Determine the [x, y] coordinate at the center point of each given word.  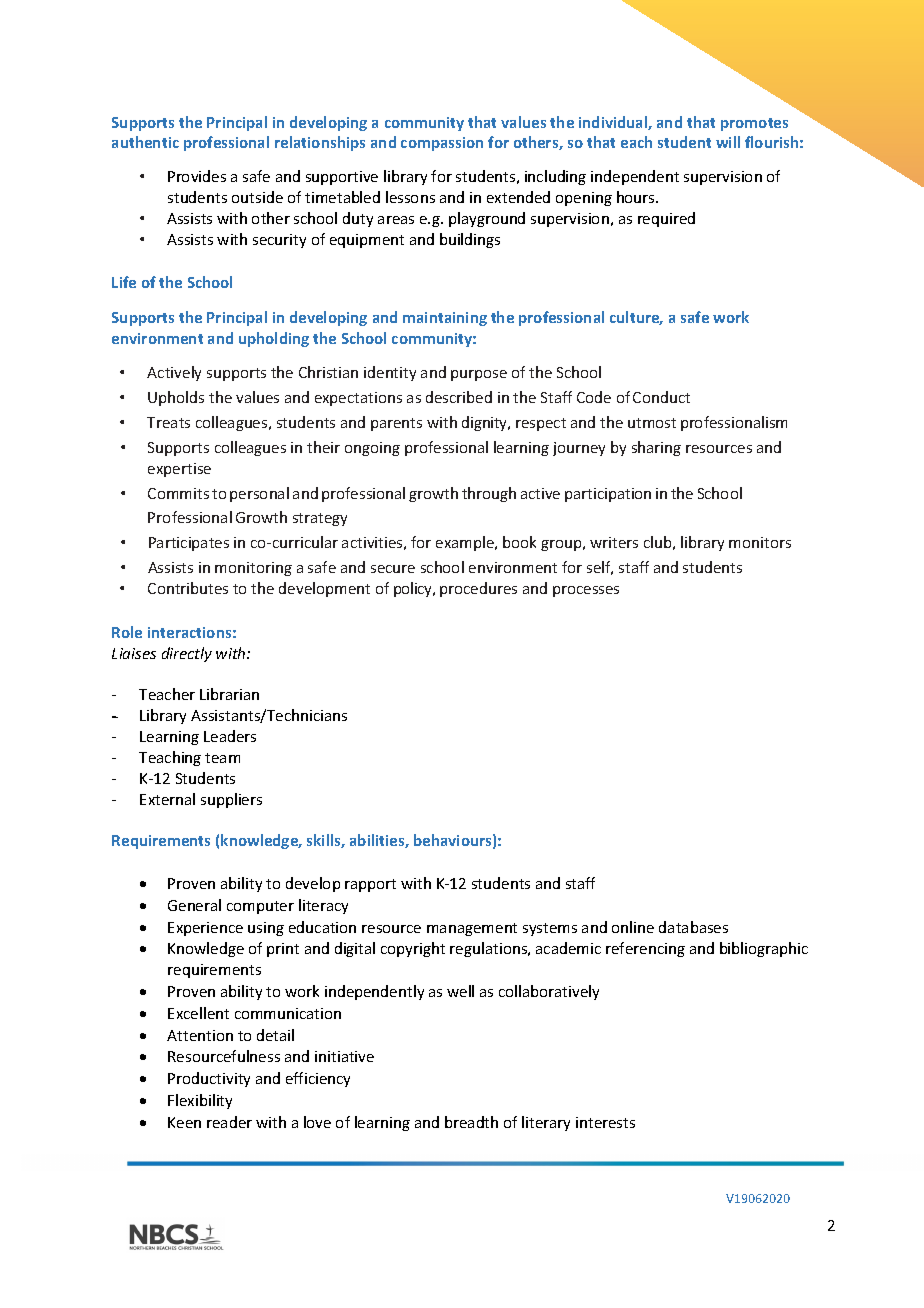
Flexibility [200, 1101]
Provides [197, 176]
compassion [442, 144]
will [728, 142]
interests [605, 1122]
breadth [471, 1122]
